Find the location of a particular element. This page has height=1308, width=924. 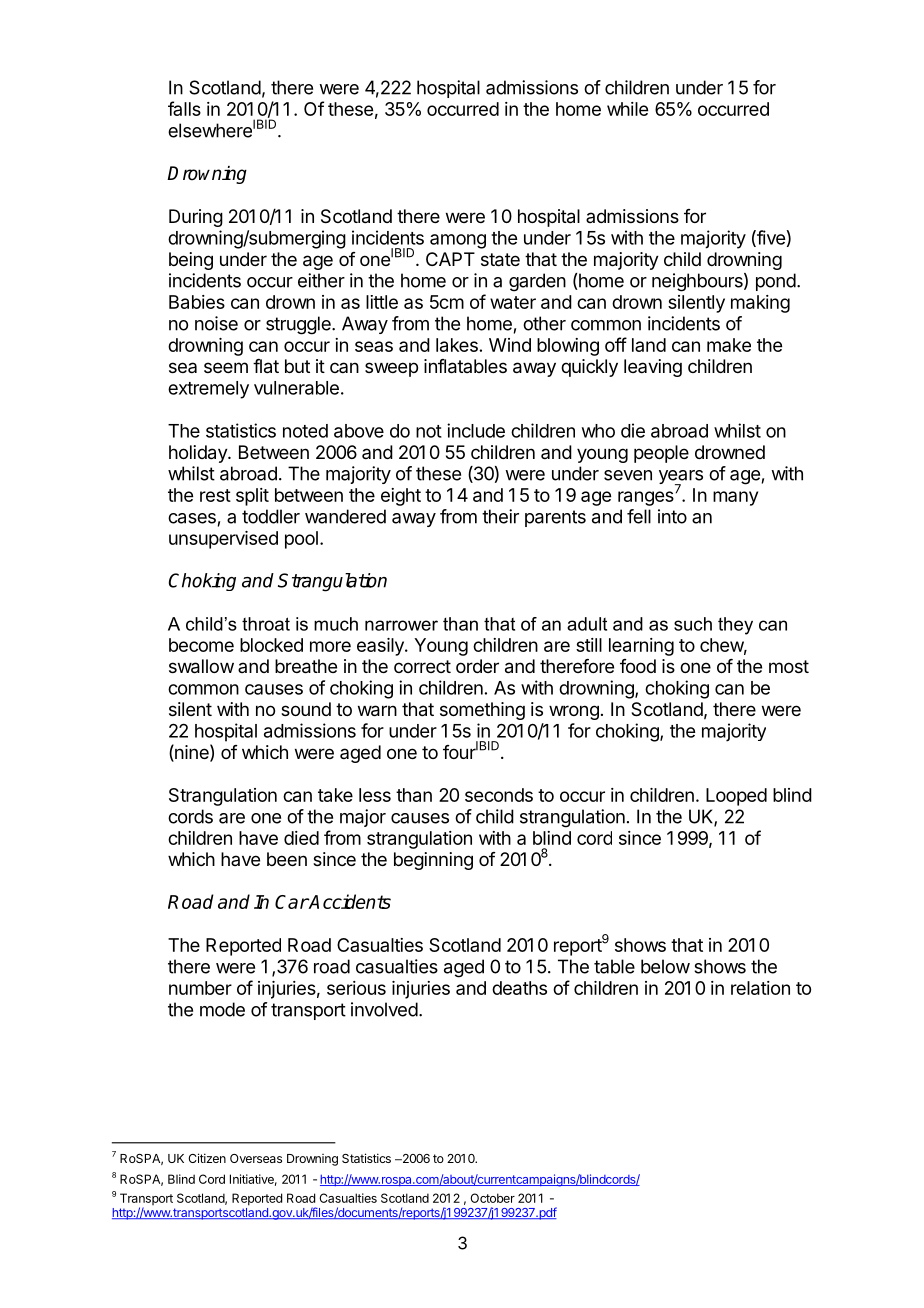

while is located at coordinates (627, 109).
